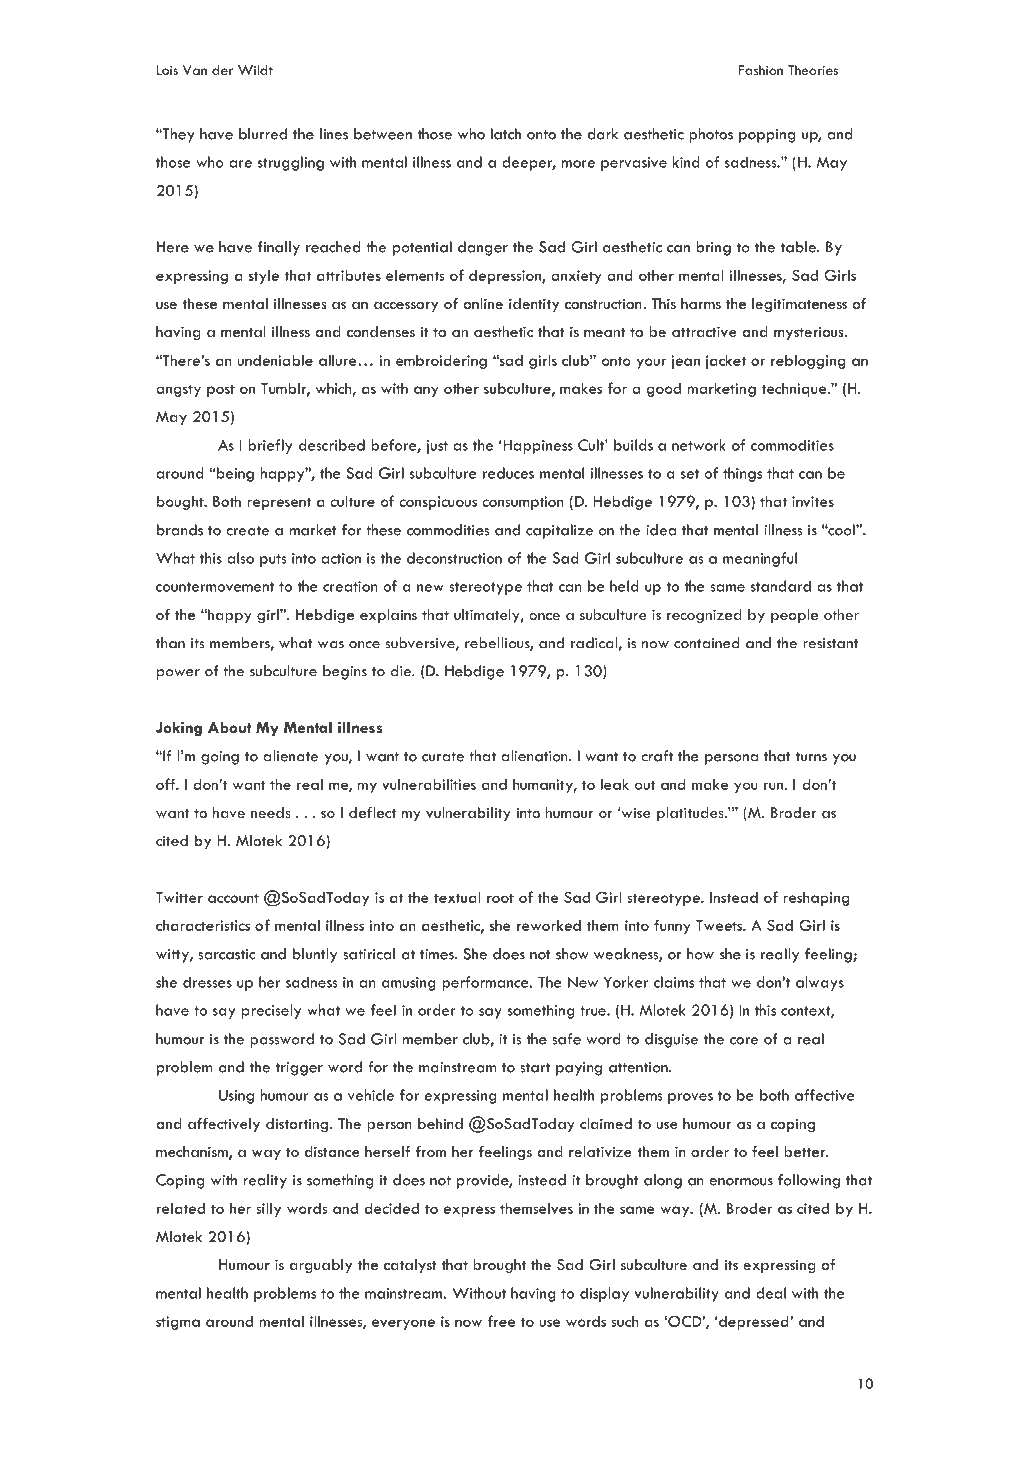 This screenshot has height=1457, width=1029. Describe the element at coordinates (767, 136) in the screenshot. I see `popping` at that location.
